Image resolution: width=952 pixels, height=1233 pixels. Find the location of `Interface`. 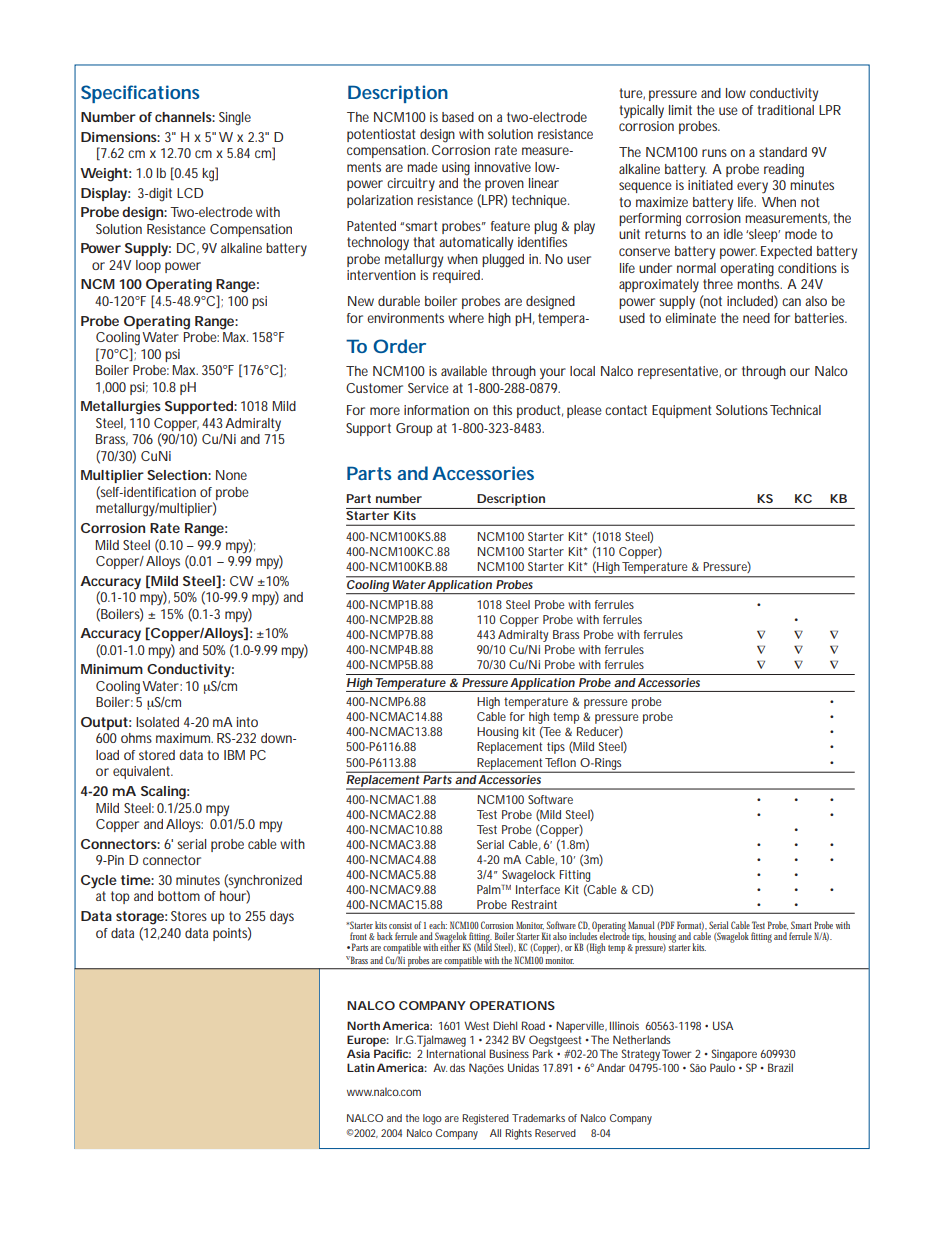

Interface is located at coordinates (538, 889).
